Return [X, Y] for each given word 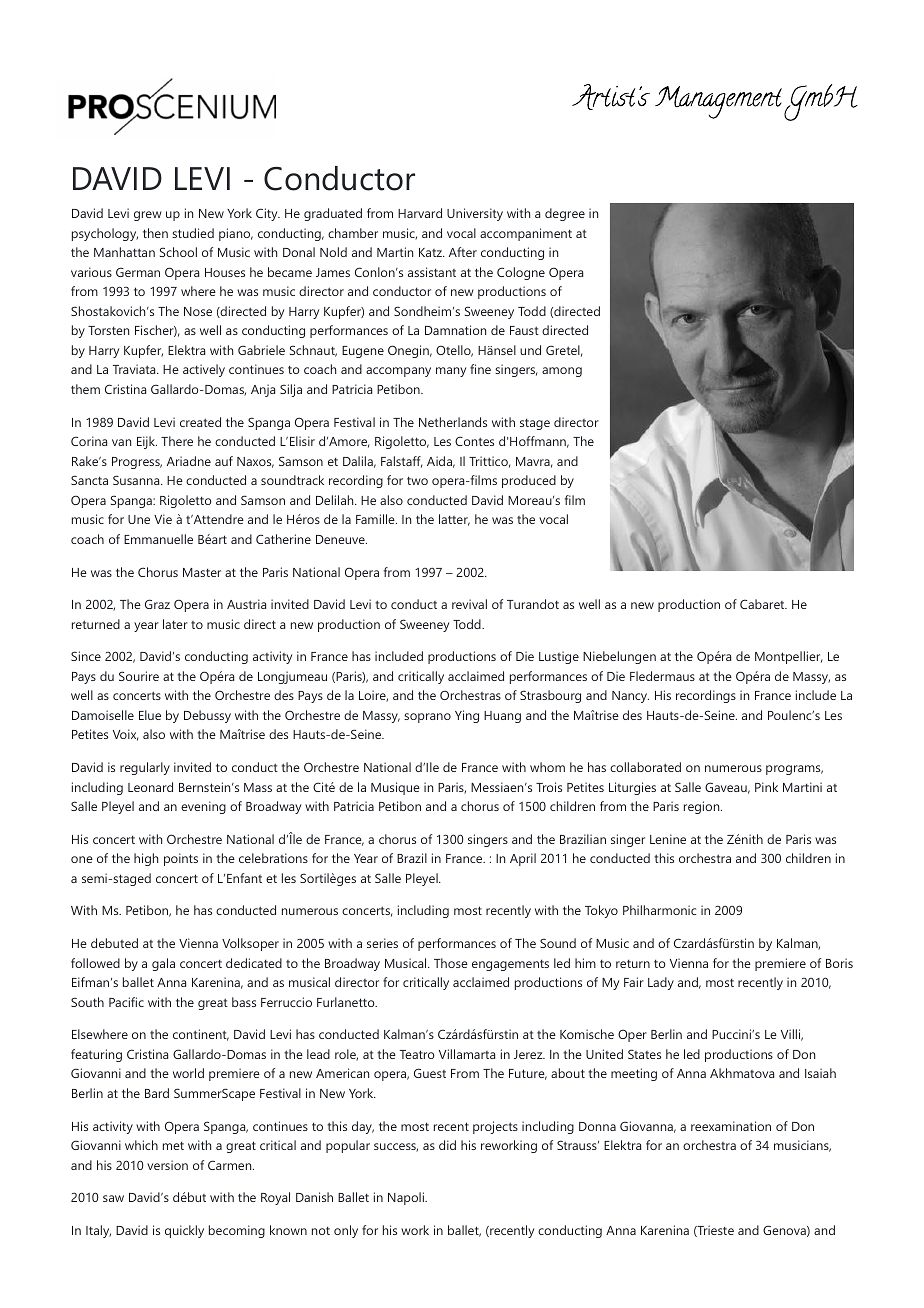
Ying [467, 716]
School [178, 252]
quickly [184, 1231]
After [463, 252]
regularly [145, 768]
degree [565, 214]
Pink [766, 787]
